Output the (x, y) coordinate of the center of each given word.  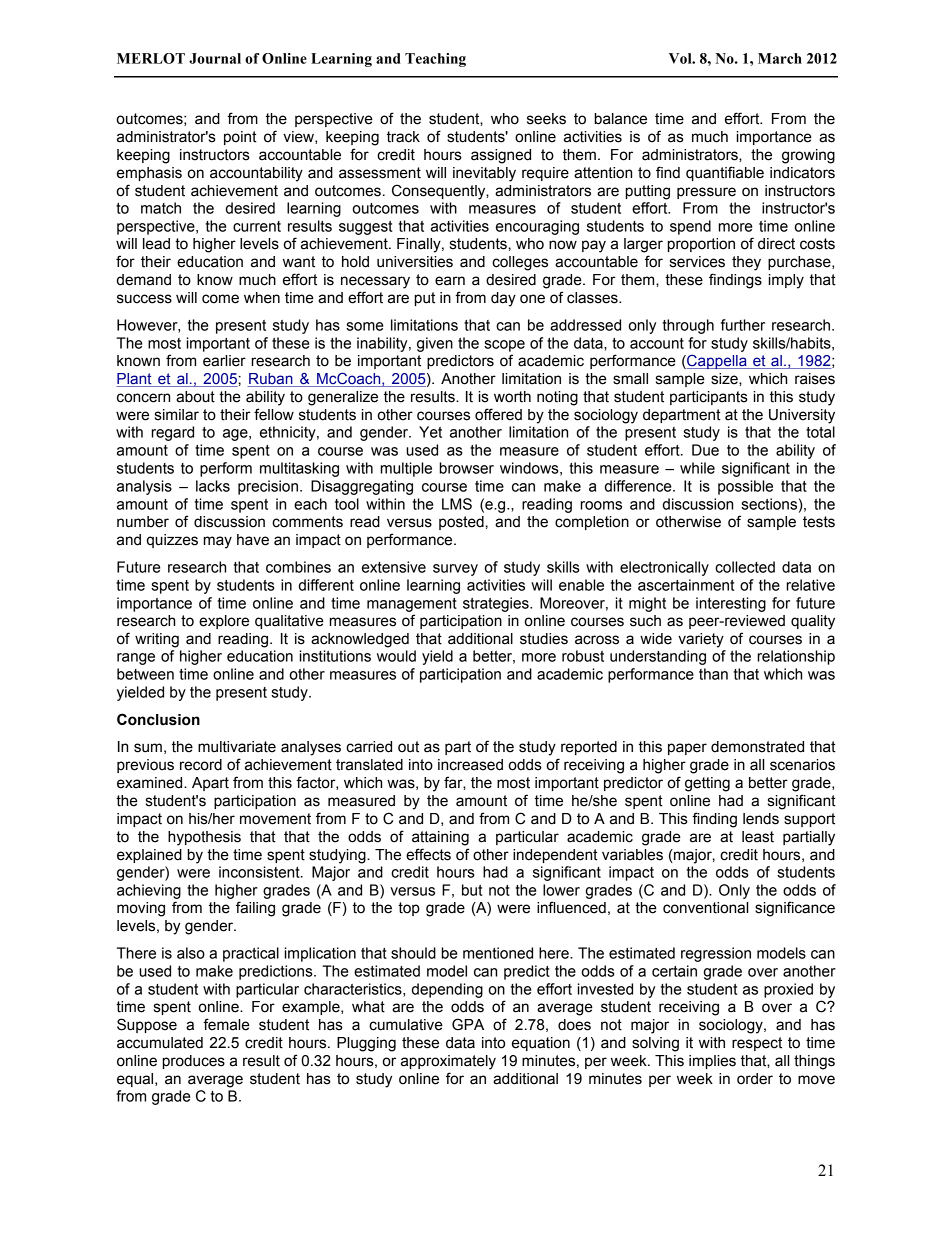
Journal (215, 58)
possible (745, 487)
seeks (546, 119)
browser (467, 468)
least (758, 837)
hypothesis (204, 838)
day (503, 299)
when (262, 298)
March (780, 58)
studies (544, 639)
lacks (213, 486)
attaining (440, 838)
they (746, 263)
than (713, 674)
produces (194, 1062)
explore (224, 622)
